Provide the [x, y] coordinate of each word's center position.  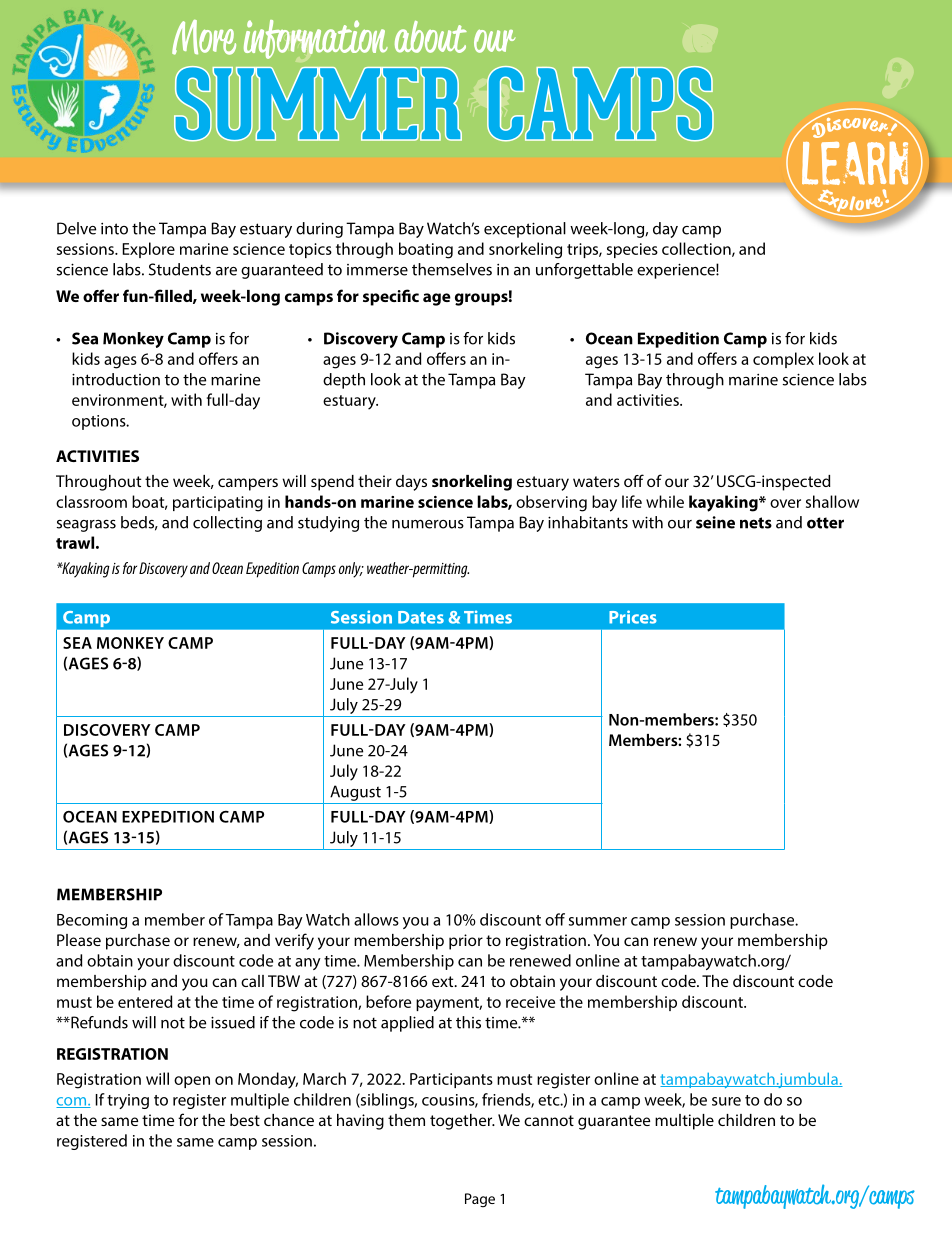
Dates [421, 617]
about [431, 37]
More [204, 37]
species [632, 250]
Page [480, 1200]
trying [128, 1101]
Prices [633, 617]
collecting [227, 524]
